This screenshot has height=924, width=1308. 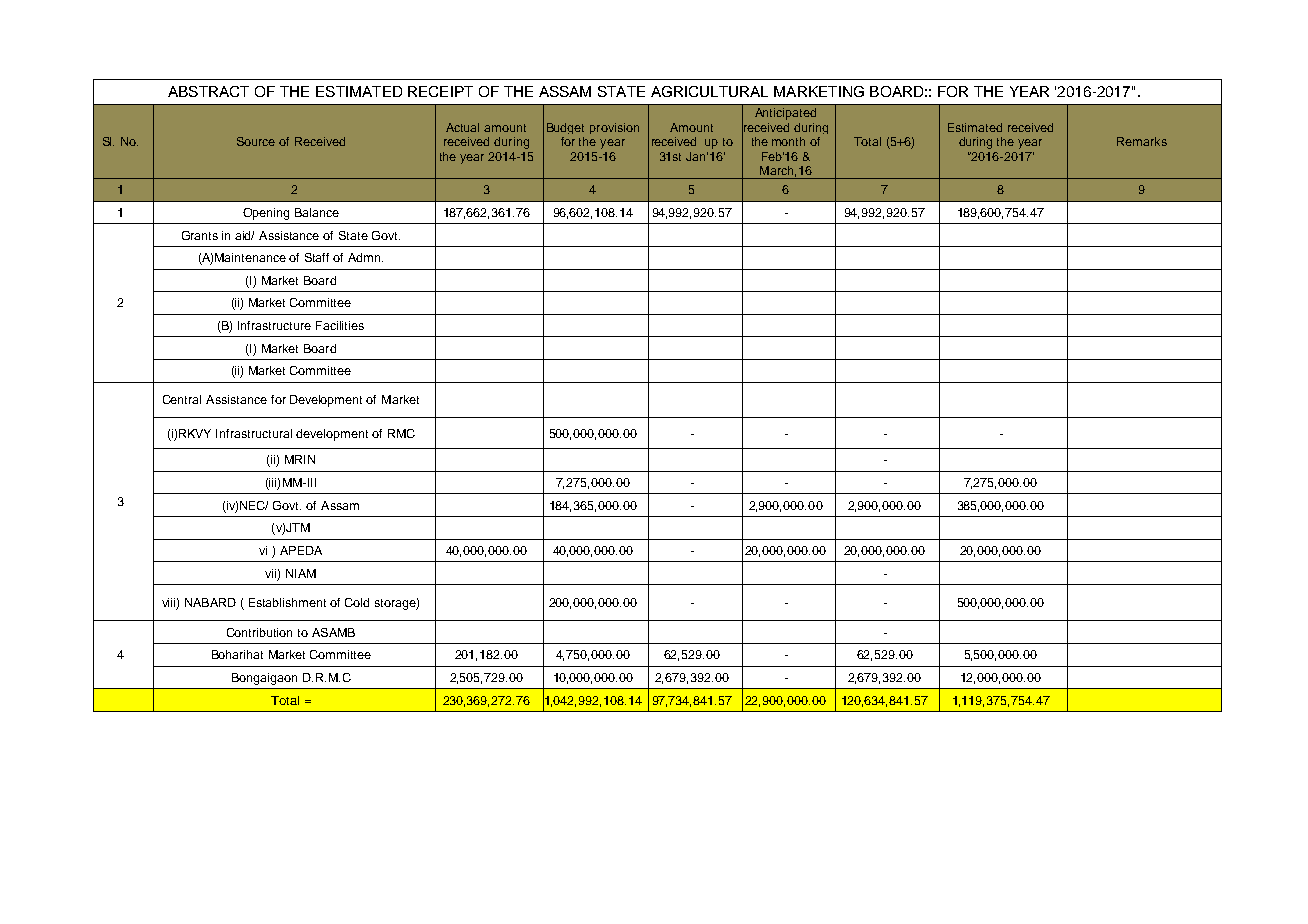 I want to click on Remarks, so click(x=1142, y=141).
